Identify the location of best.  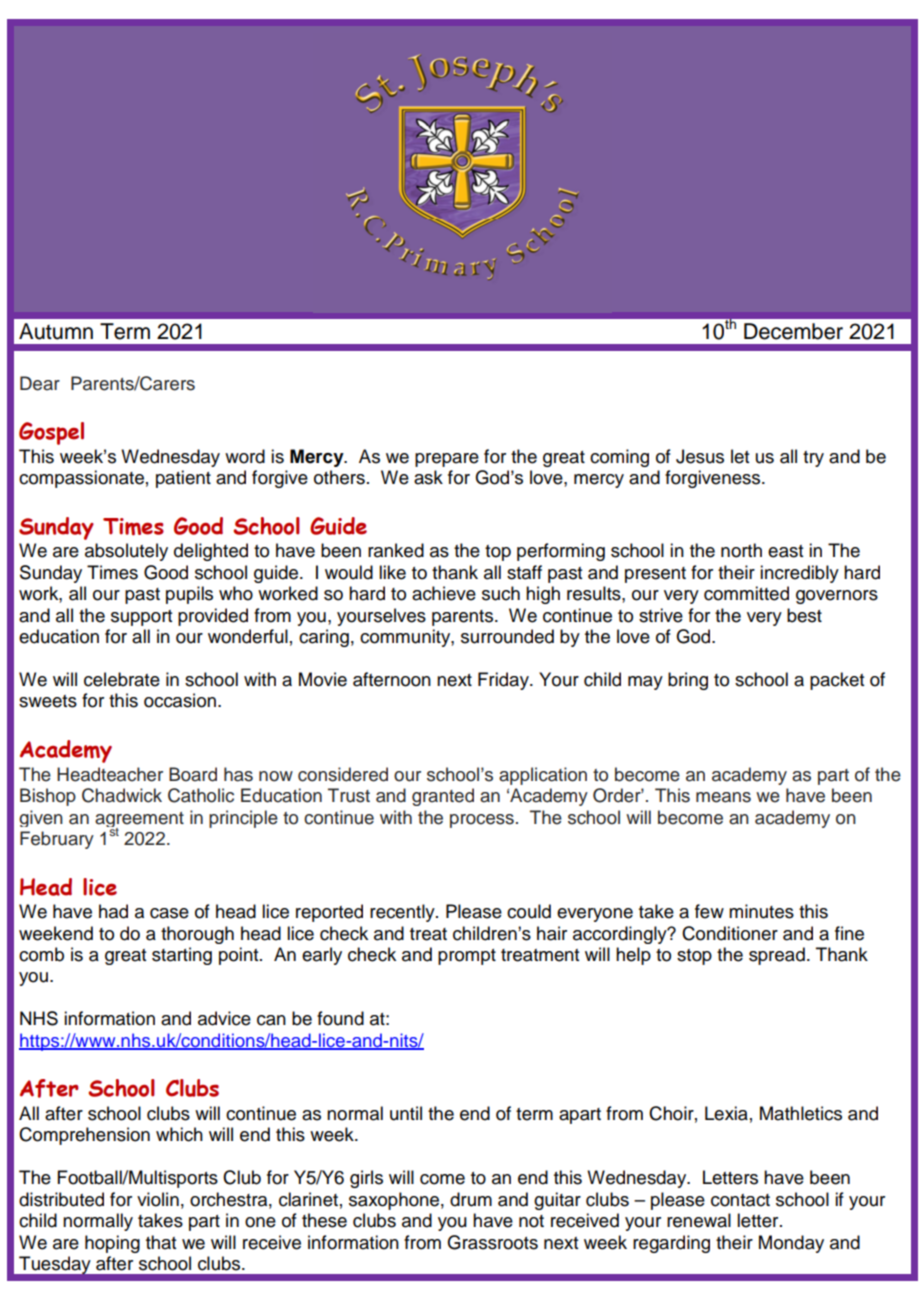
(804, 615).
